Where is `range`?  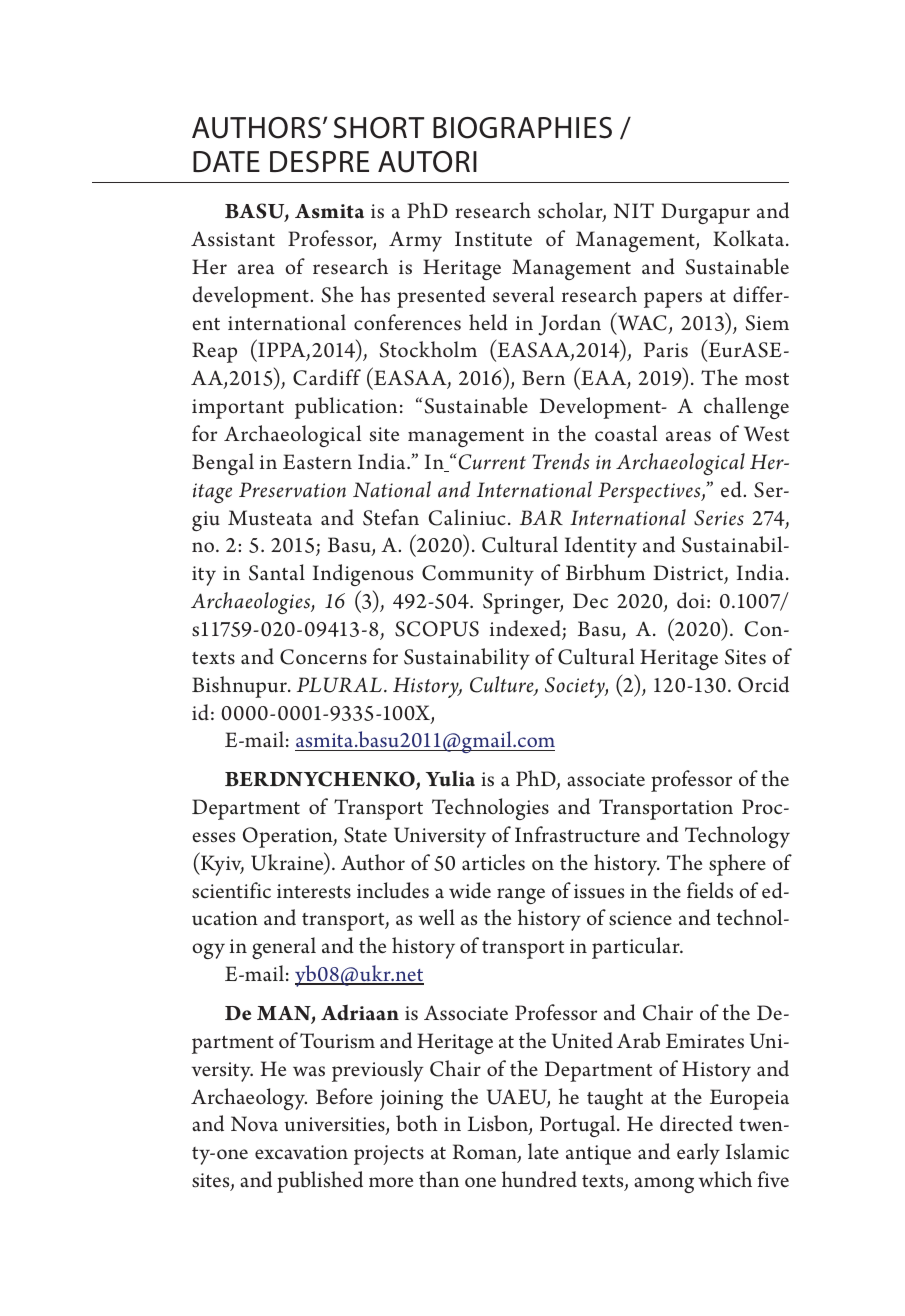 range is located at coordinates (521, 896).
